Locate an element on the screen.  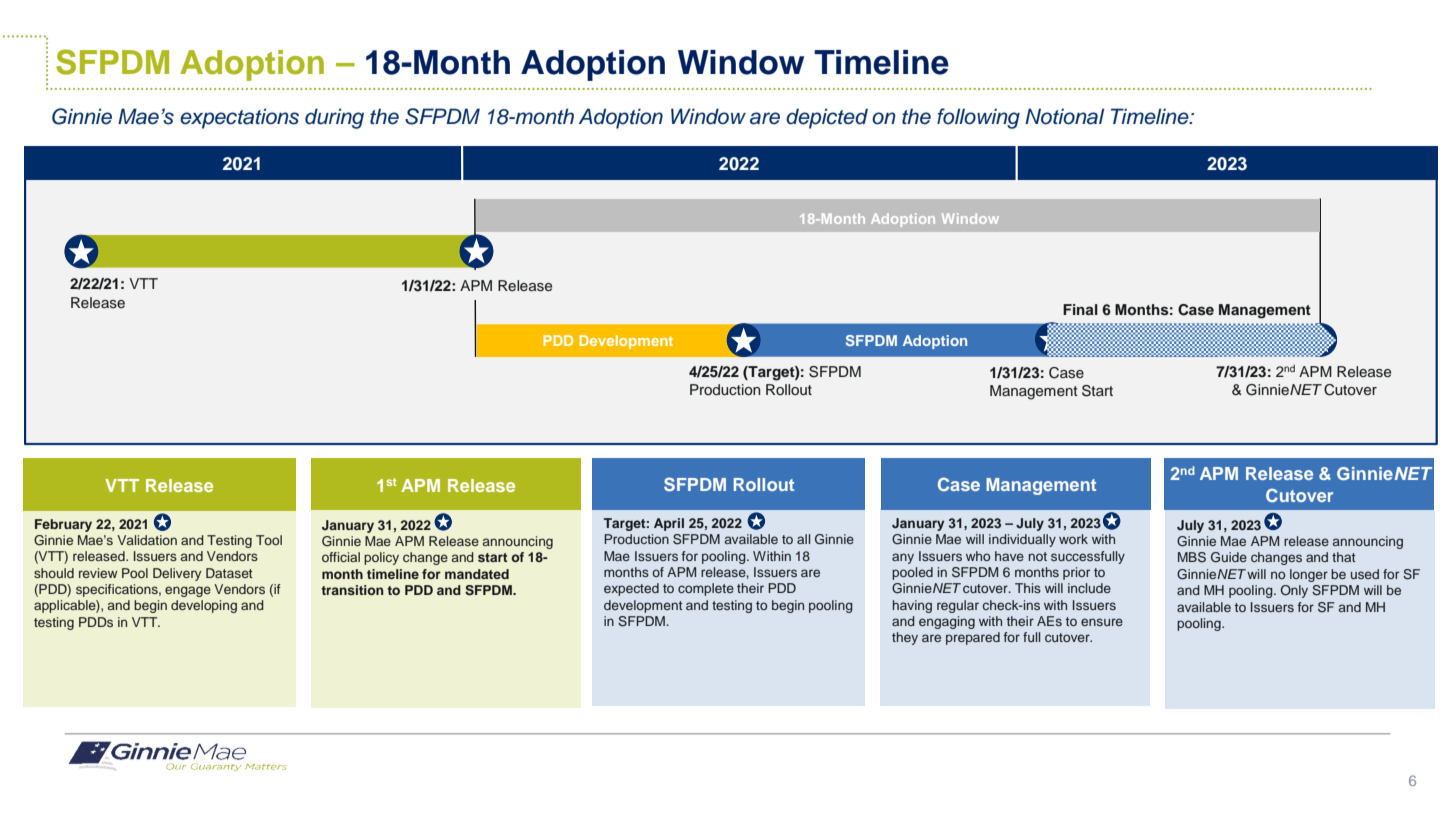
during is located at coordinates (334, 118).
